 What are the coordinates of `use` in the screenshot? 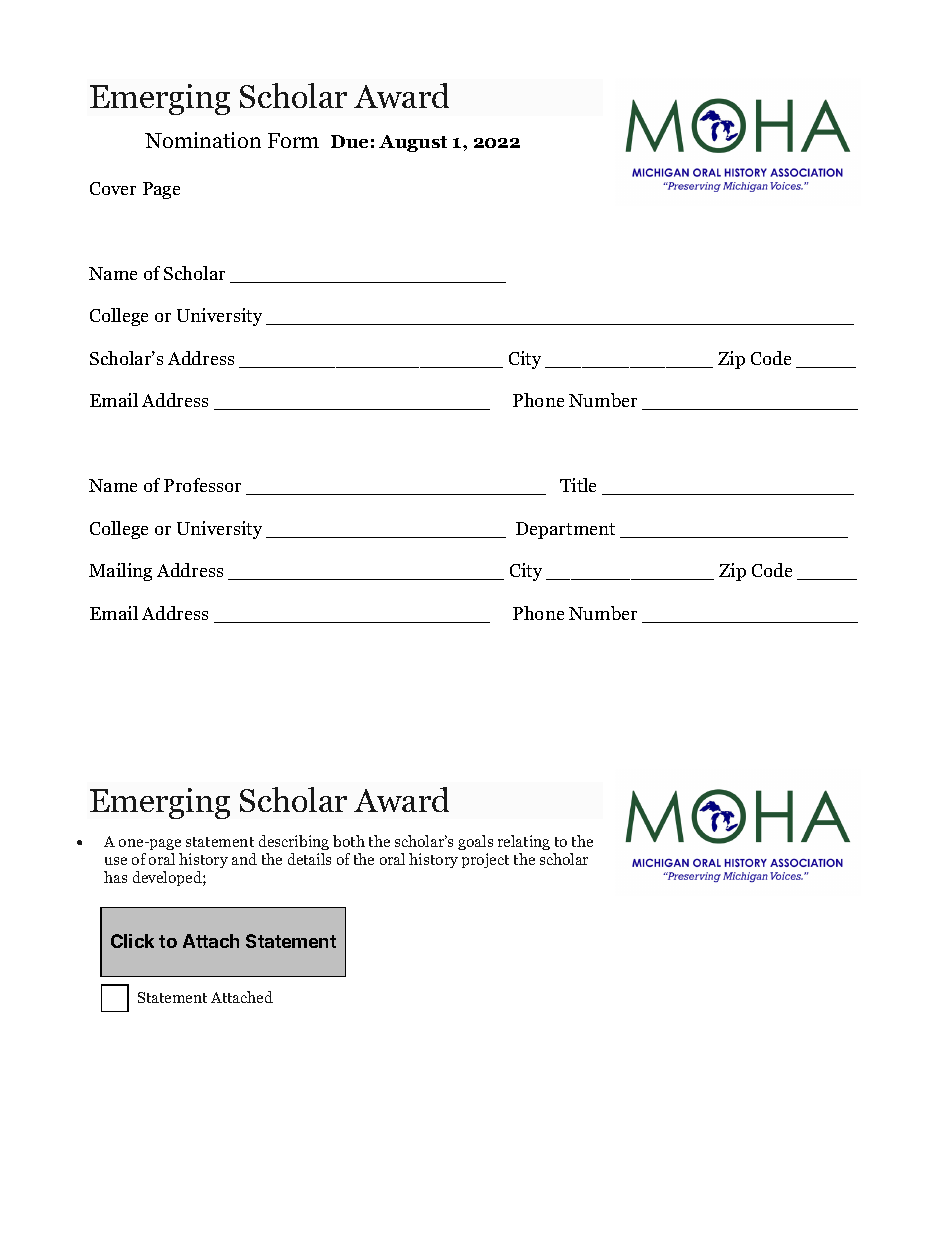 It's located at (116, 861).
